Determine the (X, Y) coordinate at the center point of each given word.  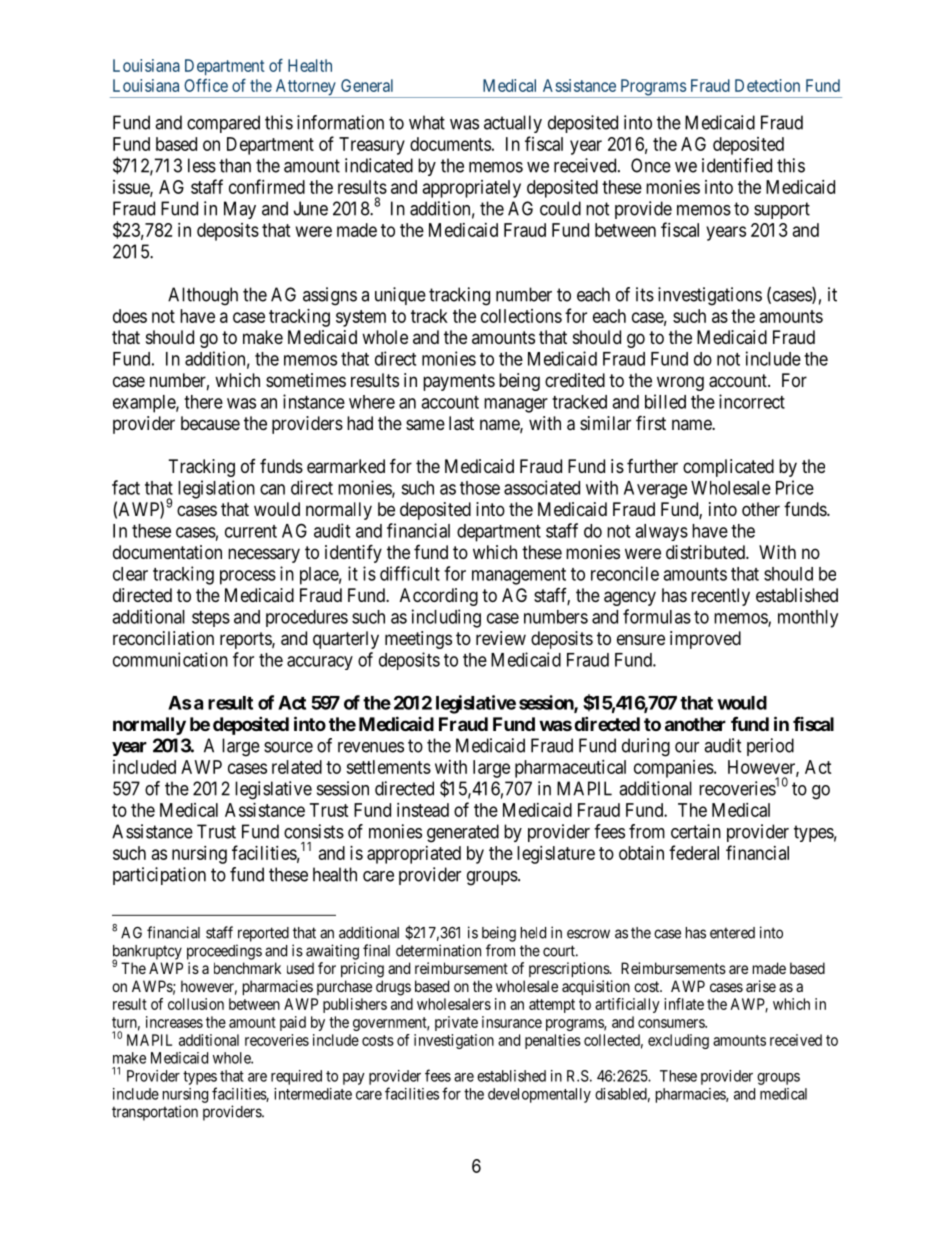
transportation (155, 1113)
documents (450, 144)
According (439, 597)
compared (223, 124)
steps (211, 619)
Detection (767, 85)
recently (720, 597)
